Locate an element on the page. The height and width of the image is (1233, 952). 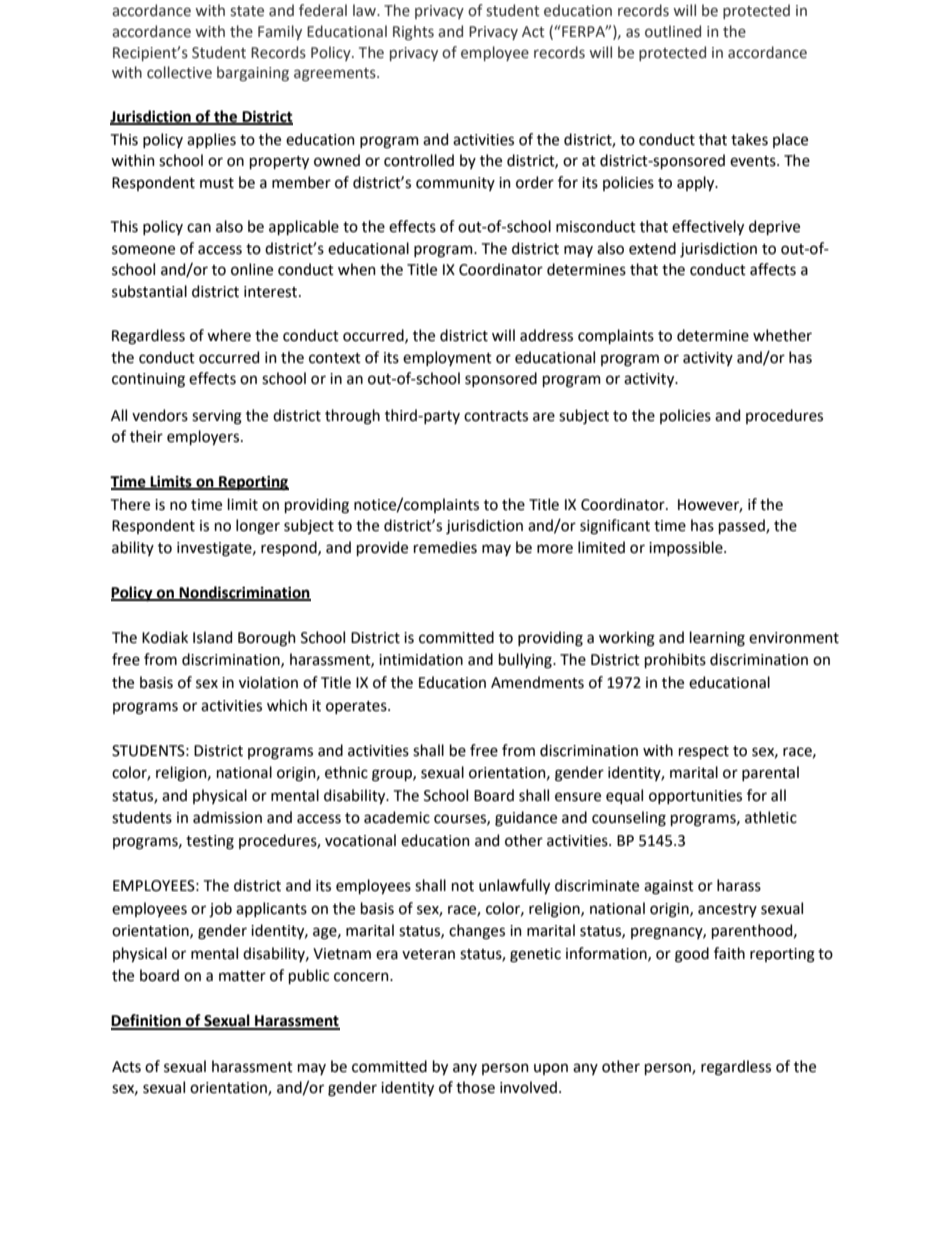
remedies is located at coordinates (445, 547).
